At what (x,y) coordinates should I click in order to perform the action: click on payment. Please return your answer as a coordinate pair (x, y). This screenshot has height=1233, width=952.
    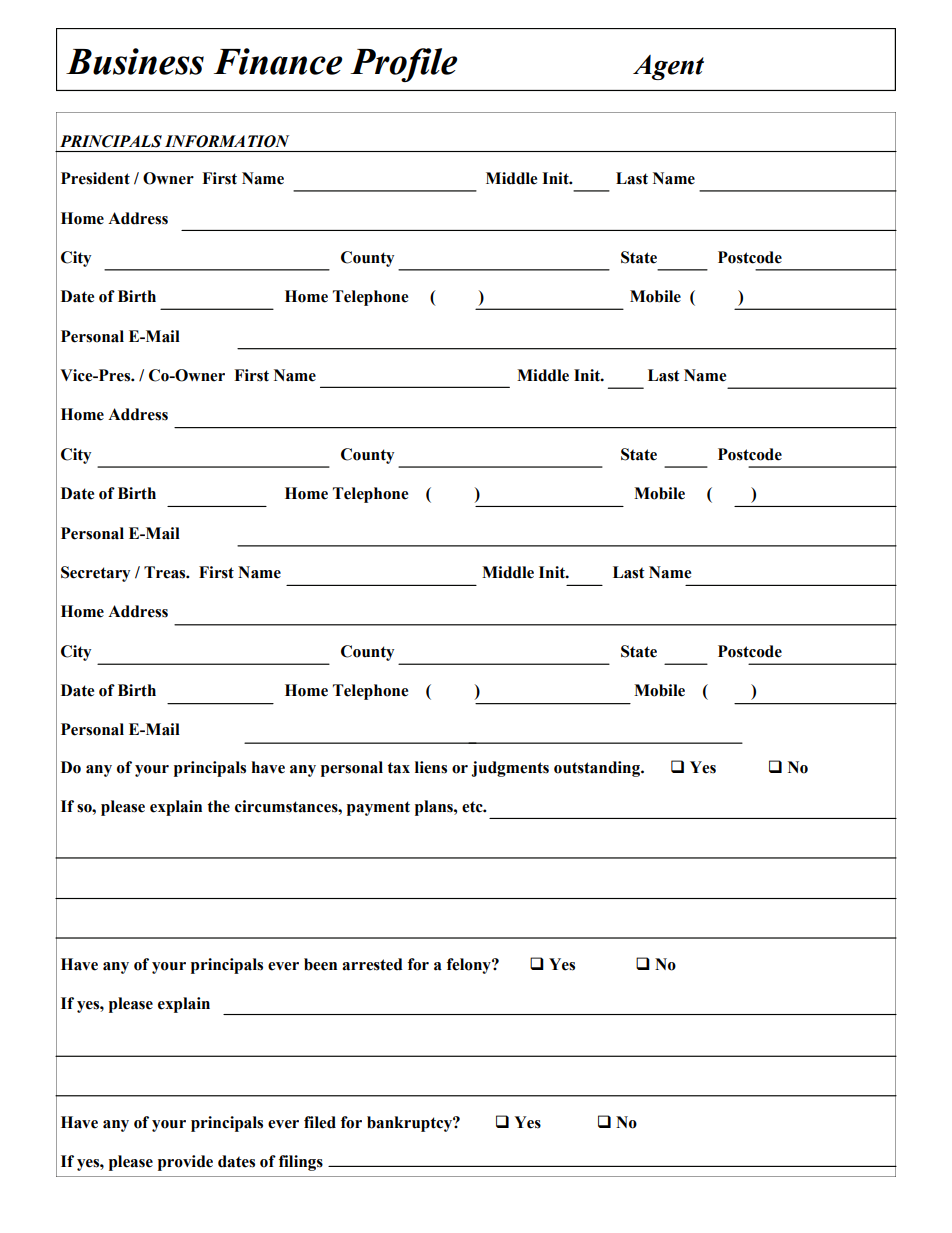
    Looking at the image, I should click on (378, 808).
